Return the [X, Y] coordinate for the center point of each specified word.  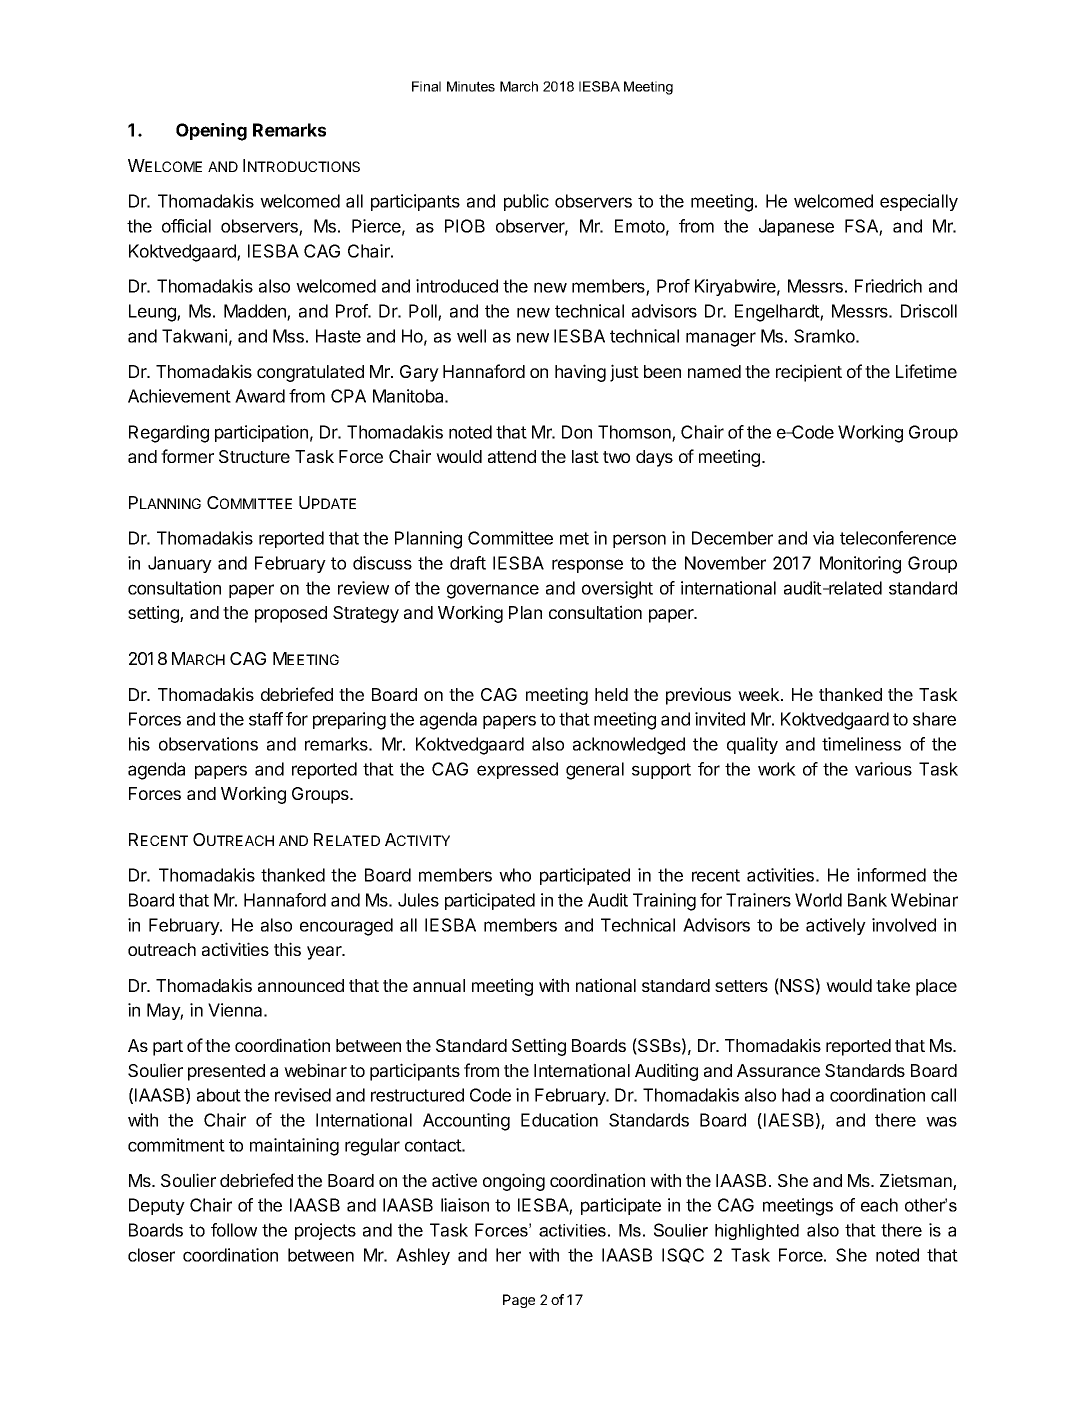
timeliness [861, 744]
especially [919, 202]
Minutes [471, 86]
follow [234, 1230]
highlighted [757, 1232]
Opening [211, 132]
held [611, 694]
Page [519, 1301]
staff [266, 719]
